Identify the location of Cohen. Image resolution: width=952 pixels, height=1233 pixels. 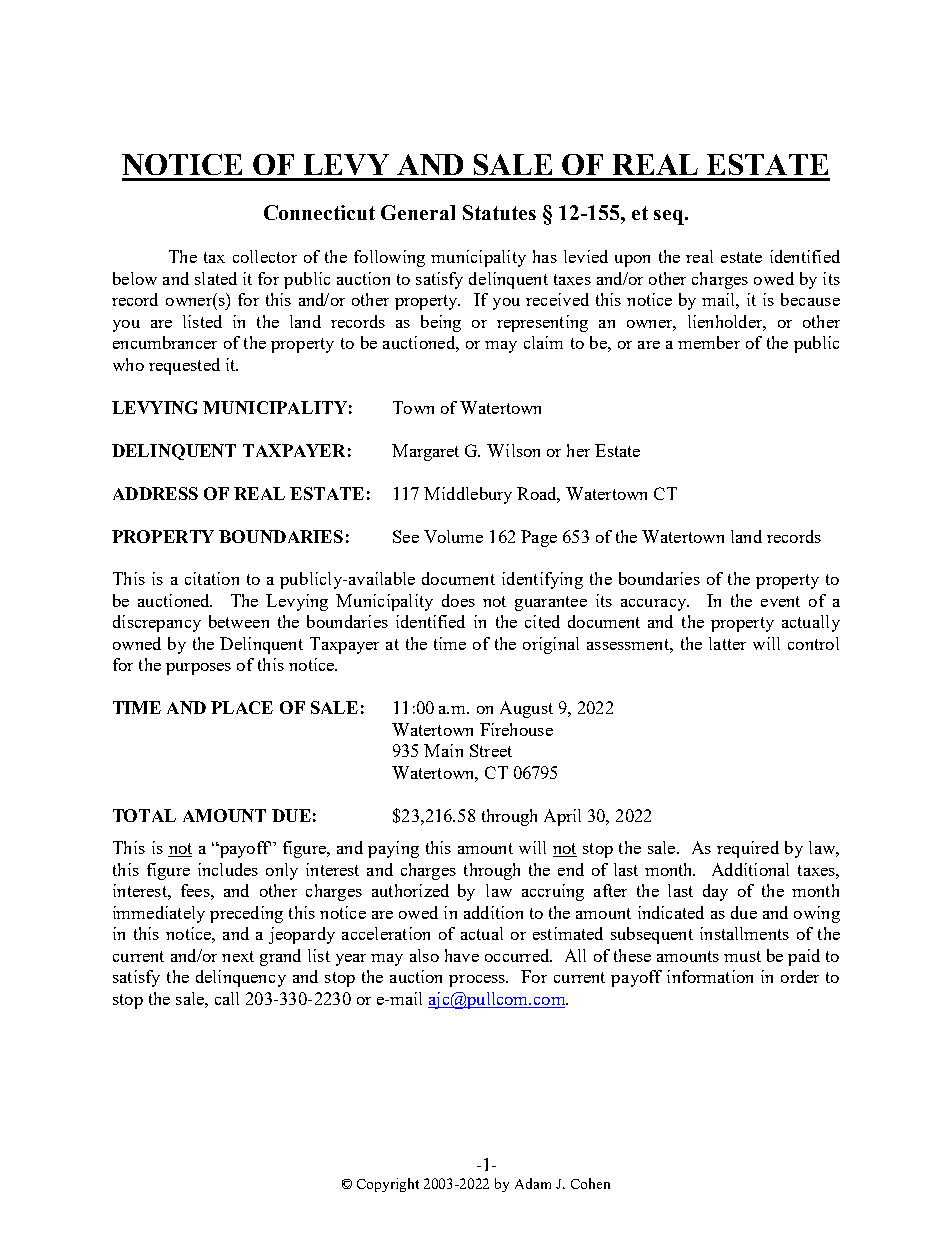
(590, 1183).
